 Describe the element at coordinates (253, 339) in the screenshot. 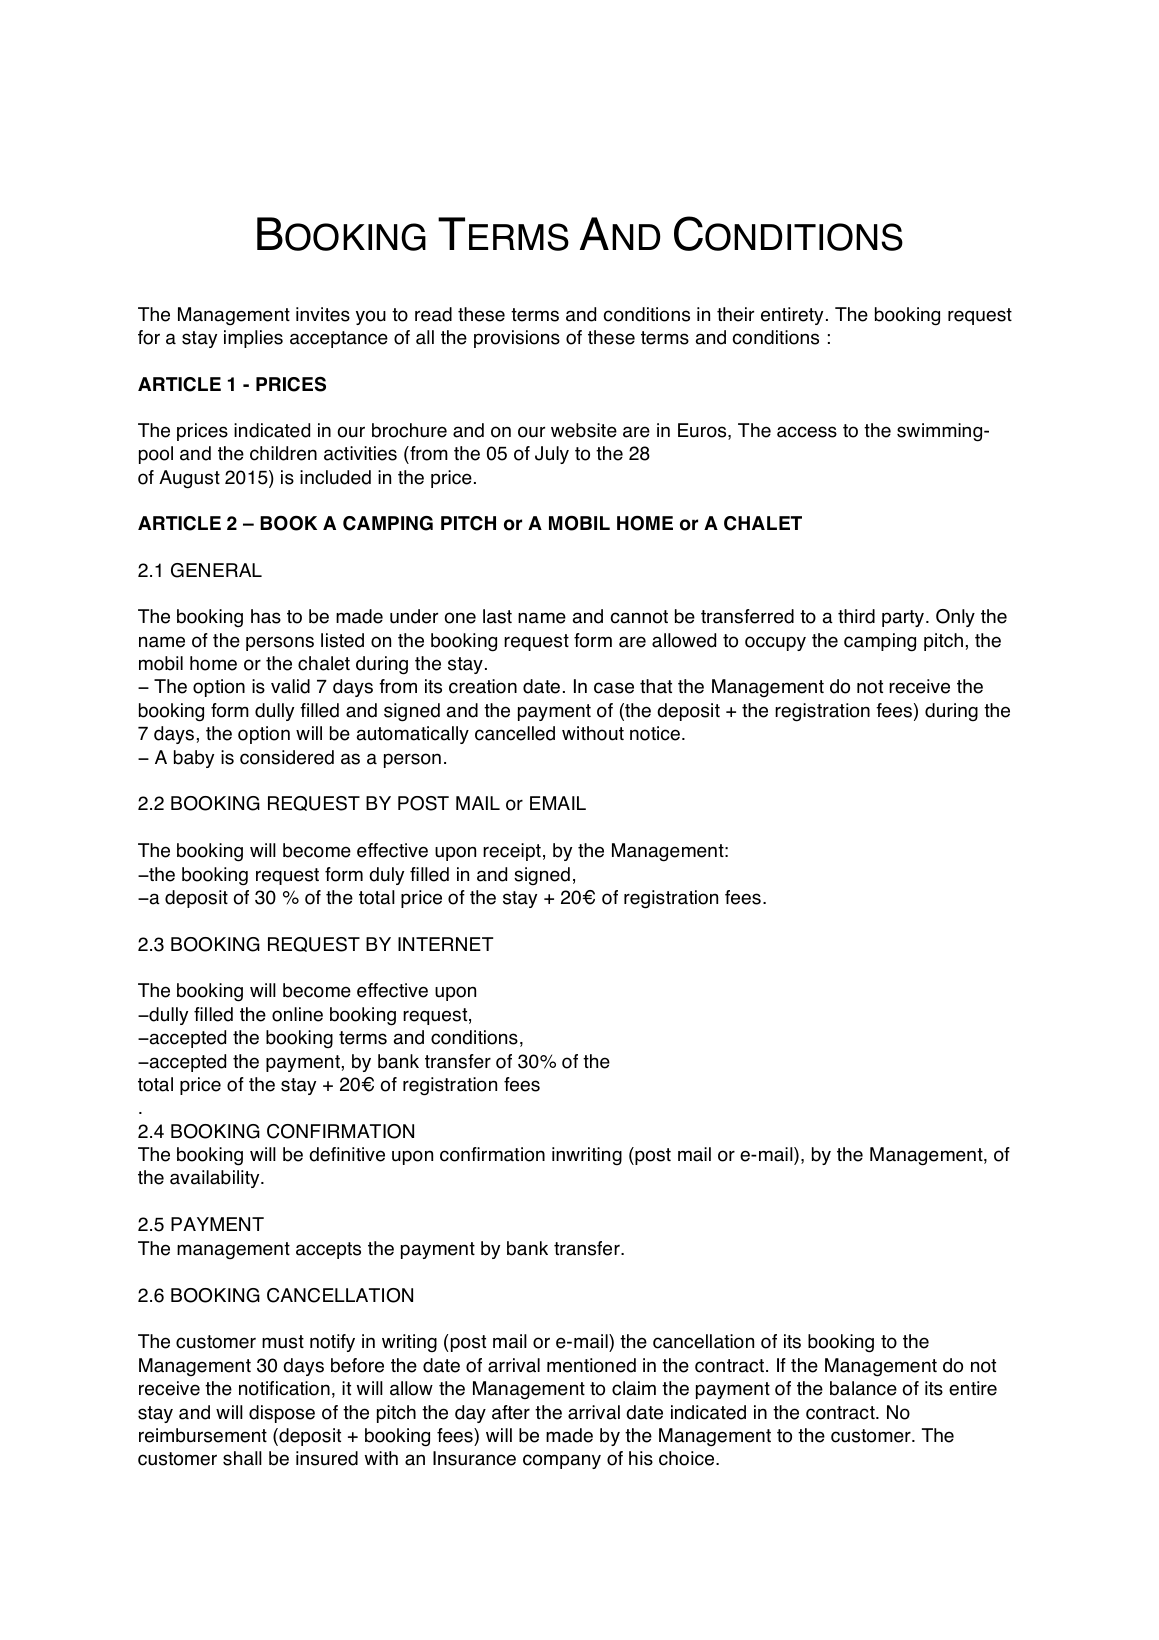

I see `implies` at that location.
